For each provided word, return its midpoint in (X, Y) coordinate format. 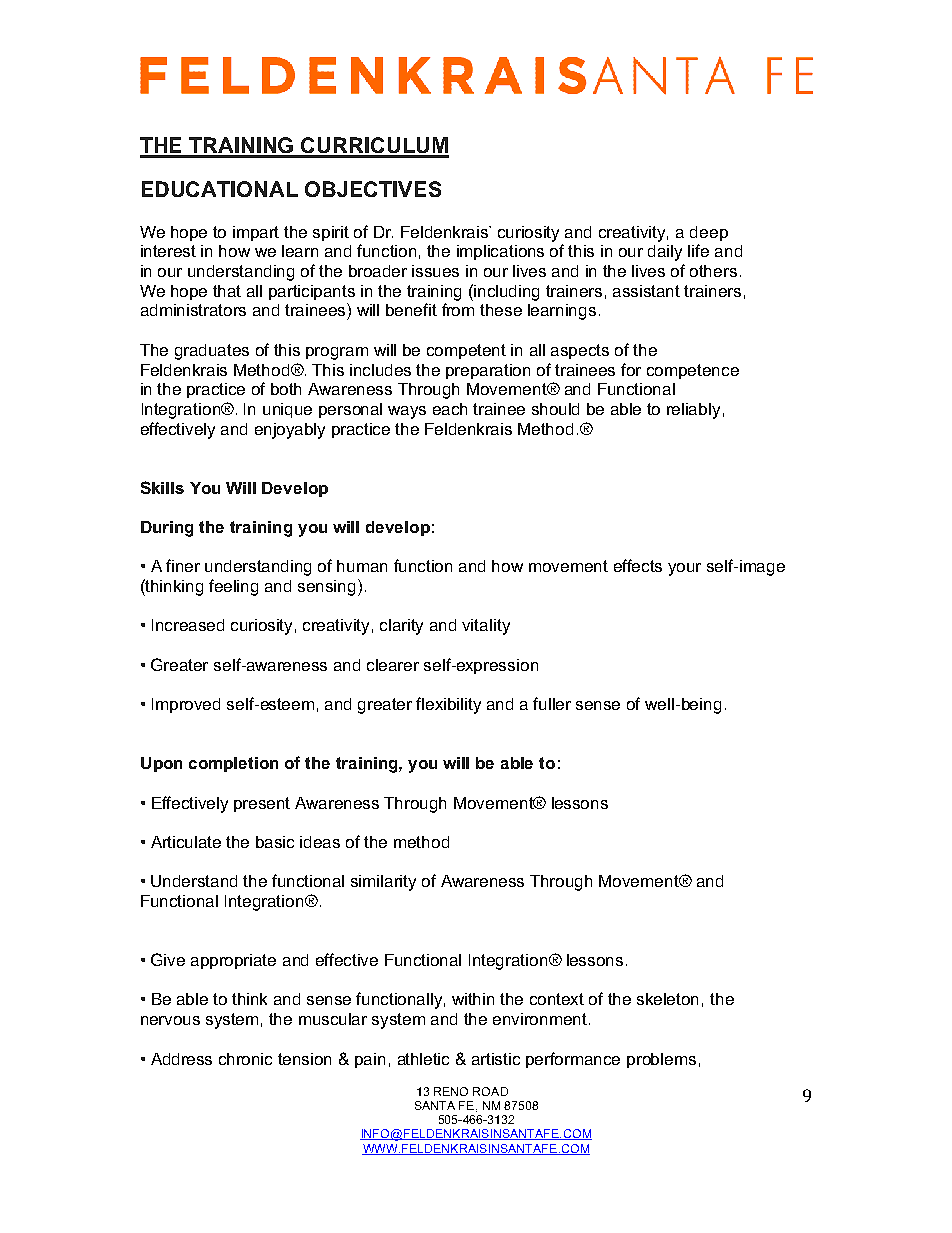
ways (407, 412)
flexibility (448, 705)
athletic (423, 1059)
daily (665, 253)
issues (435, 271)
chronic (245, 1059)
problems (661, 1060)
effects (638, 565)
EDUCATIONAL (220, 189)
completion (233, 764)
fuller (552, 703)
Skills (162, 487)
